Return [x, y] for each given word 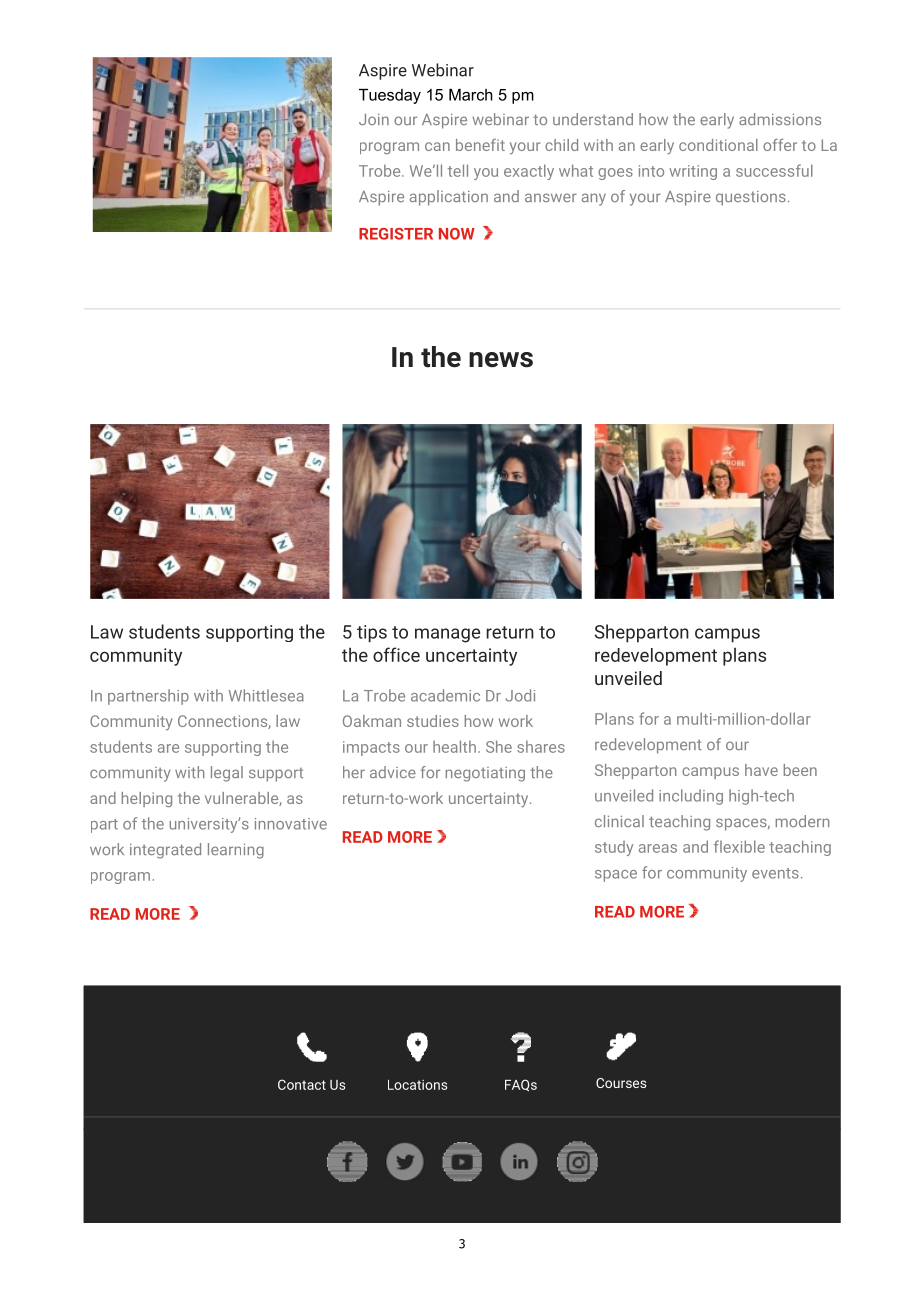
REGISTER [396, 234]
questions [751, 198]
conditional [718, 145]
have [761, 770]
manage [447, 635]
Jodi [520, 695]
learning [236, 851]
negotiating [485, 774]
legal [227, 774]
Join [374, 119]
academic [445, 695]
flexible [739, 846]
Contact [302, 1084]
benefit [480, 145]
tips [372, 634]
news [501, 360]
